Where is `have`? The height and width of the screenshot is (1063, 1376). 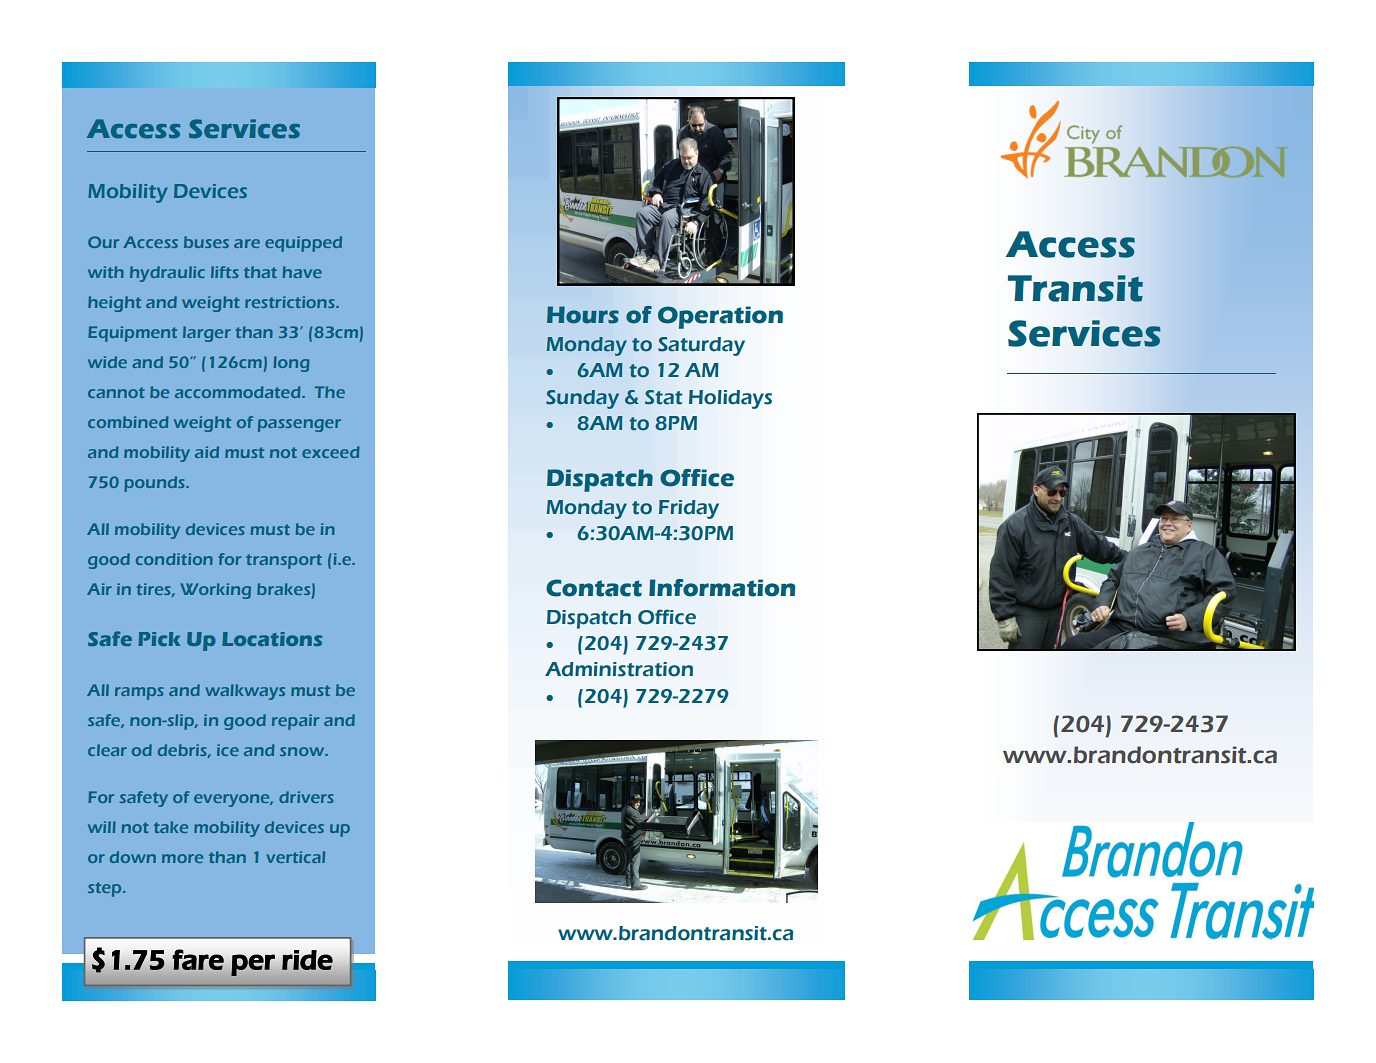
have is located at coordinates (302, 272).
